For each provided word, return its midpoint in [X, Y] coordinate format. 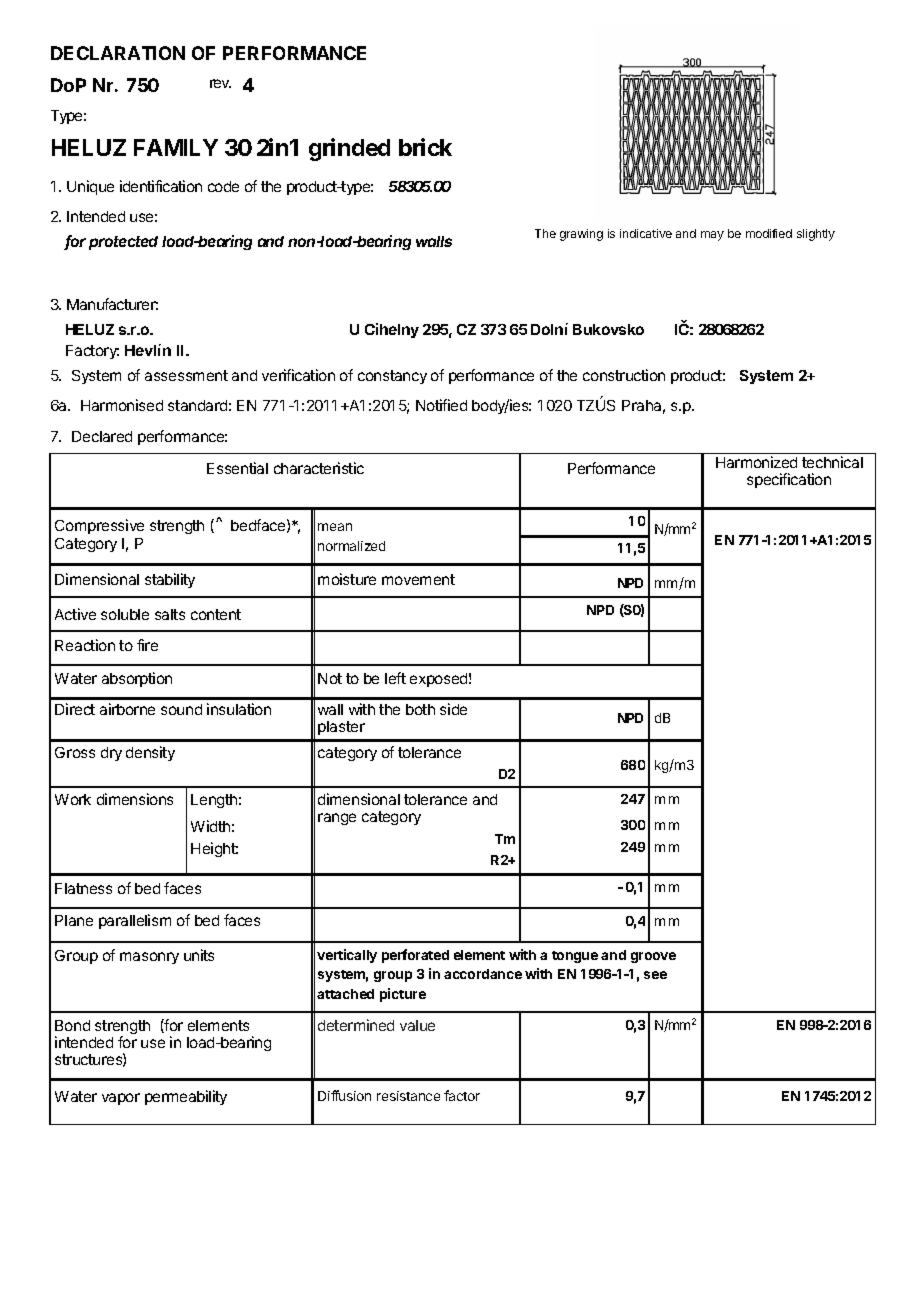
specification [789, 480]
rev [220, 83]
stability [170, 580]
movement [418, 579]
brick [425, 147]
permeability [186, 1097]
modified [769, 233]
